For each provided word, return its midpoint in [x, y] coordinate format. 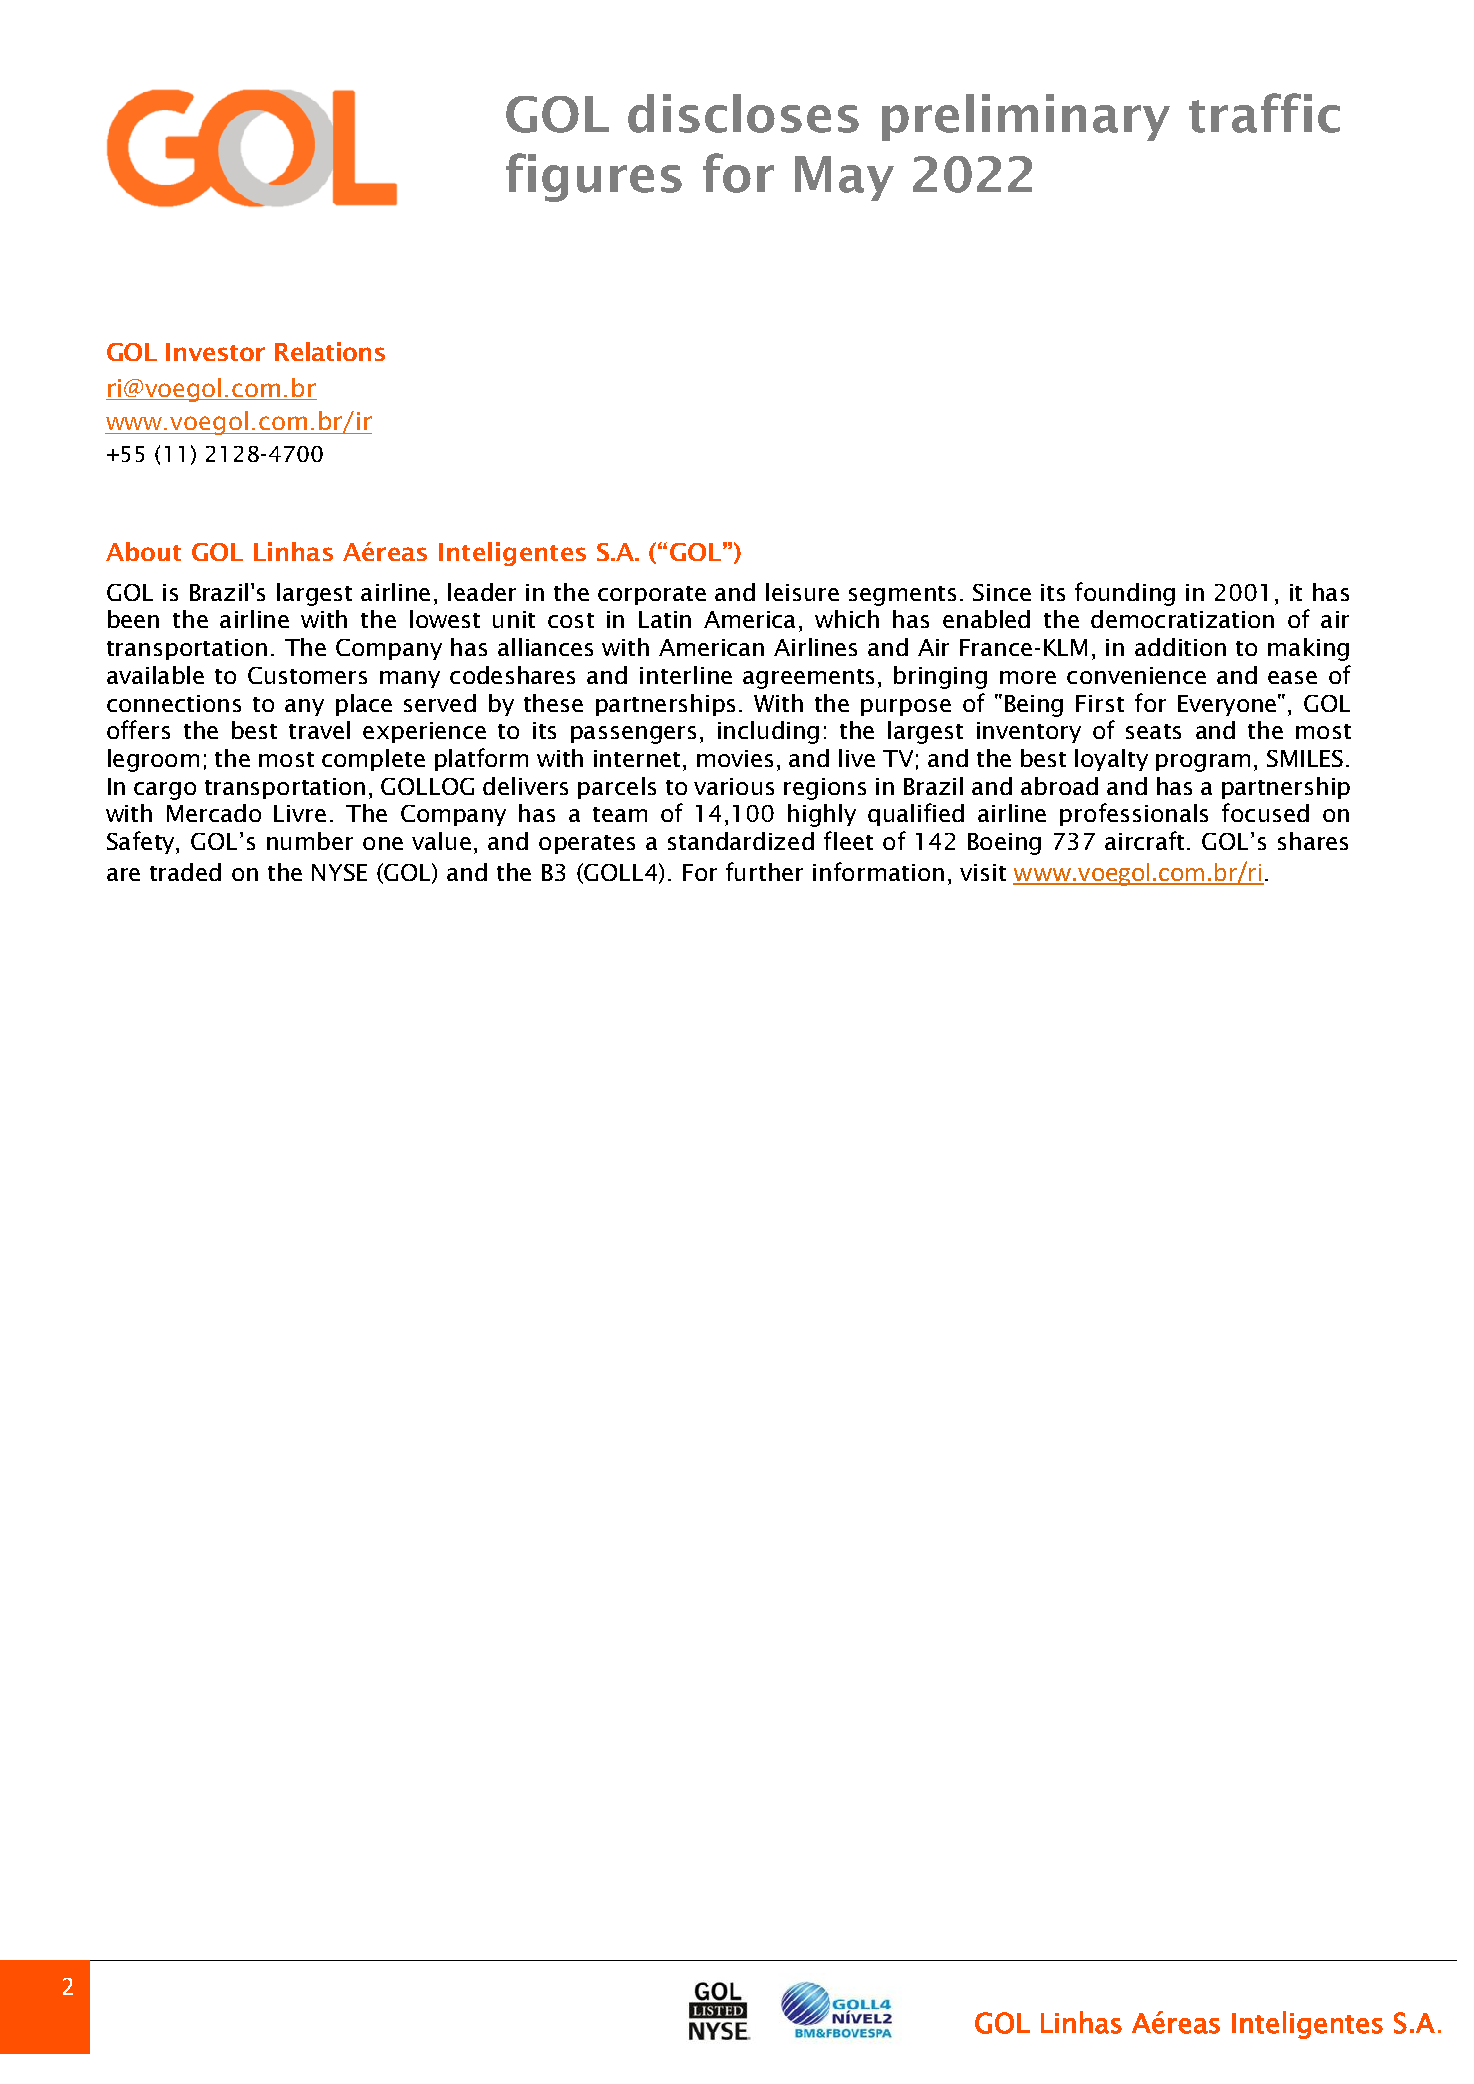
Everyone [1227, 705]
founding [1125, 594]
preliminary [1026, 117]
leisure [802, 592]
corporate [652, 595]
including [768, 732]
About [143, 551]
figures [594, 177]
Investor [215, 352]
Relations [330, 351]
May [844, 178]
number [310, 841]
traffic [1264, 113]
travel [319, 730]
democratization [1182, 619]
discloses [743, 113]
